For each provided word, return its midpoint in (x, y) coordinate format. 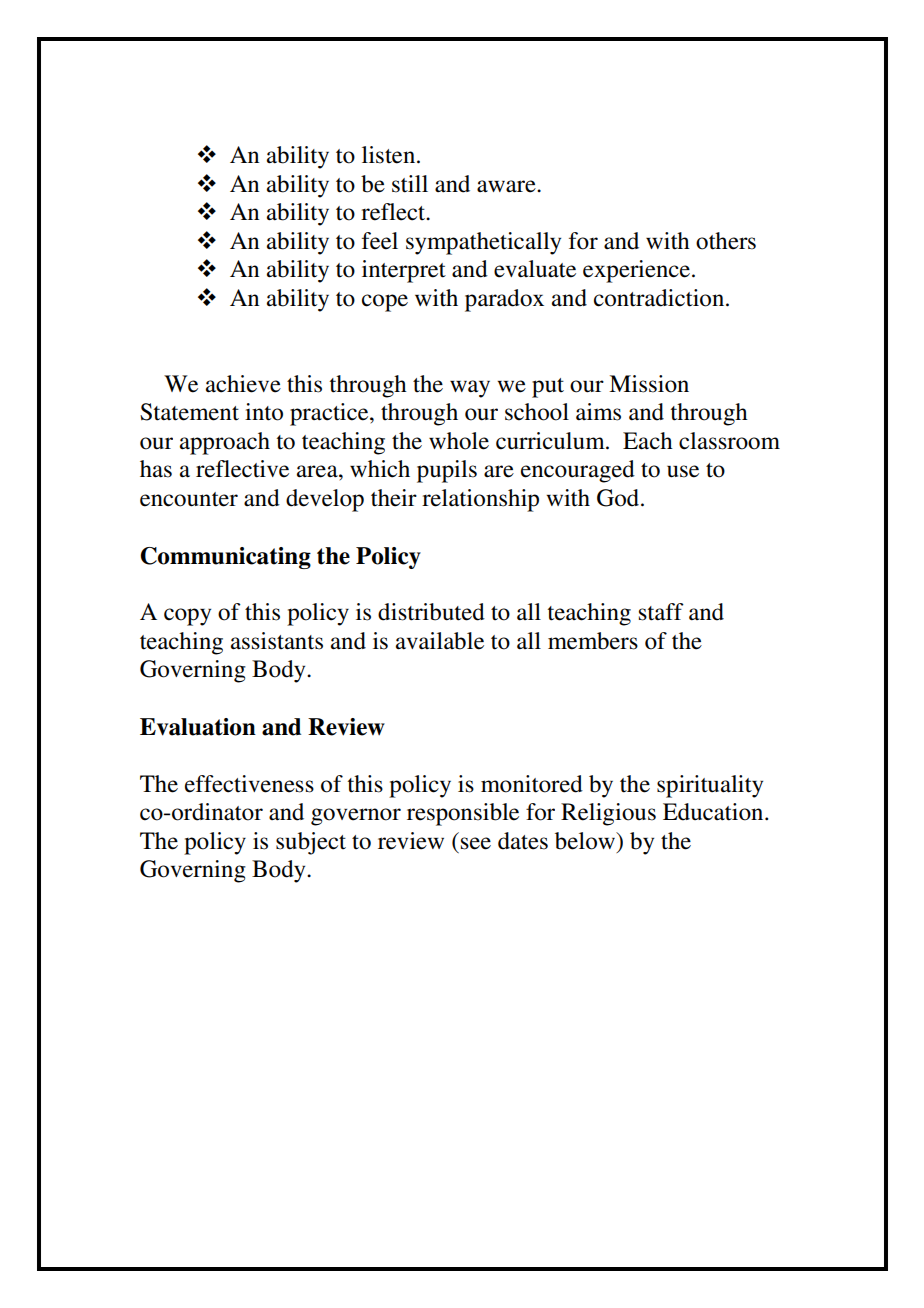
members (593, 641)
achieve (243, 384)
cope (385, 303)
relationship (480, 500)
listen (390, 155)
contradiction (660, 298)
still (410, 184)
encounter (189, 499)
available (440, 641)
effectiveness (249, 784)
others (726, 241)
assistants (277, 641)
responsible (463, 814)
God (619, 498)
